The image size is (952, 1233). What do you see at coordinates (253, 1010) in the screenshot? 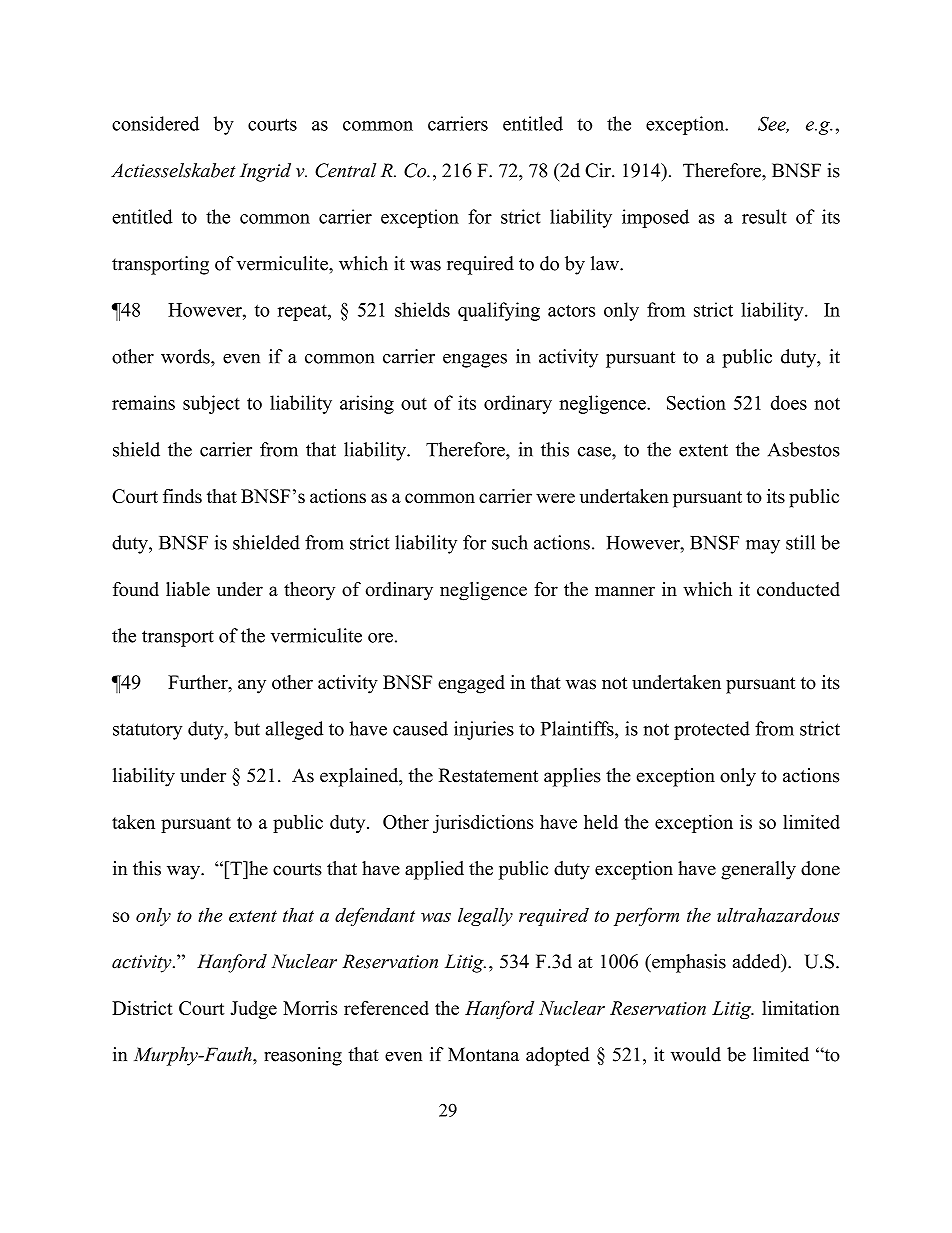
I see `Judge` at bounding box center [253, 1010].
